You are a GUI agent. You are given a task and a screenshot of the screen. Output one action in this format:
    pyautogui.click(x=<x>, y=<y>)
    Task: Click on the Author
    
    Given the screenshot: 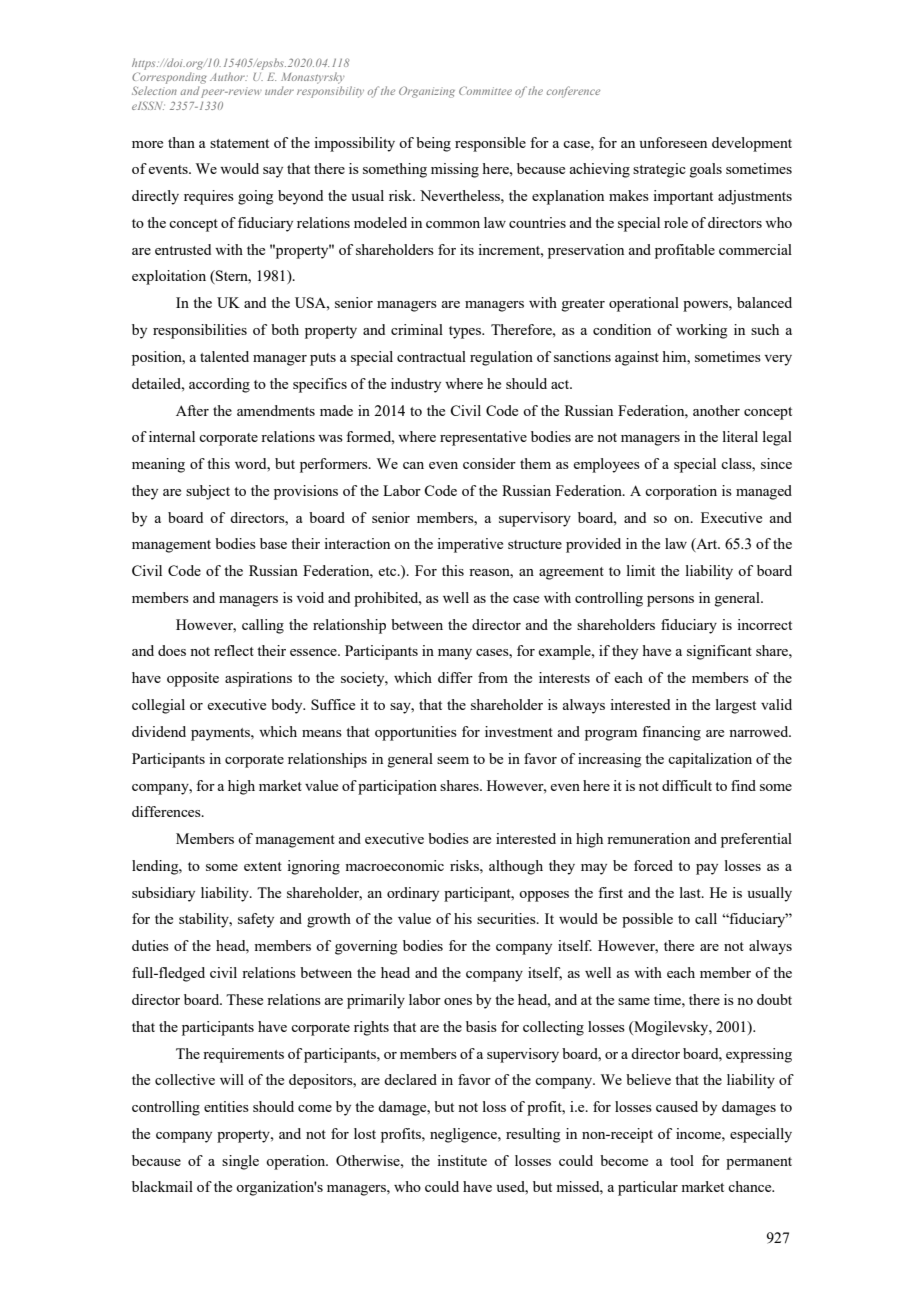 What is the action you would take?
    pyautogui.click(x=228, y=76)
